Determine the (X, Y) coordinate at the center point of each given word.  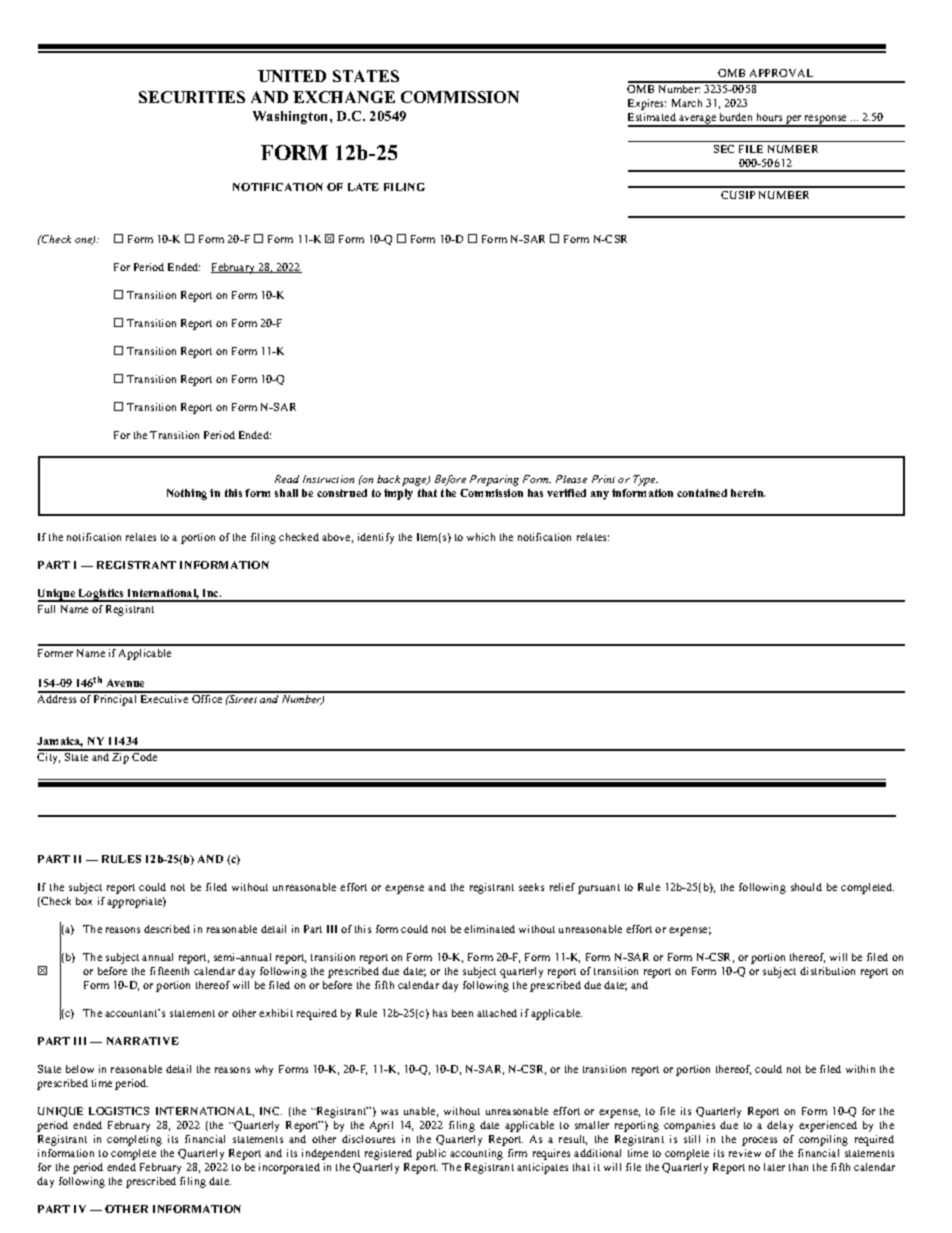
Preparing (494, 480)
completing (134, 1140)
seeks (531, 887)
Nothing (187, 494)
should (806, 887)
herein (748, 493)
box (84, 901)
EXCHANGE (344, 97)
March (687, 103)
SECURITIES (192, 97)
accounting (476, 1154)
